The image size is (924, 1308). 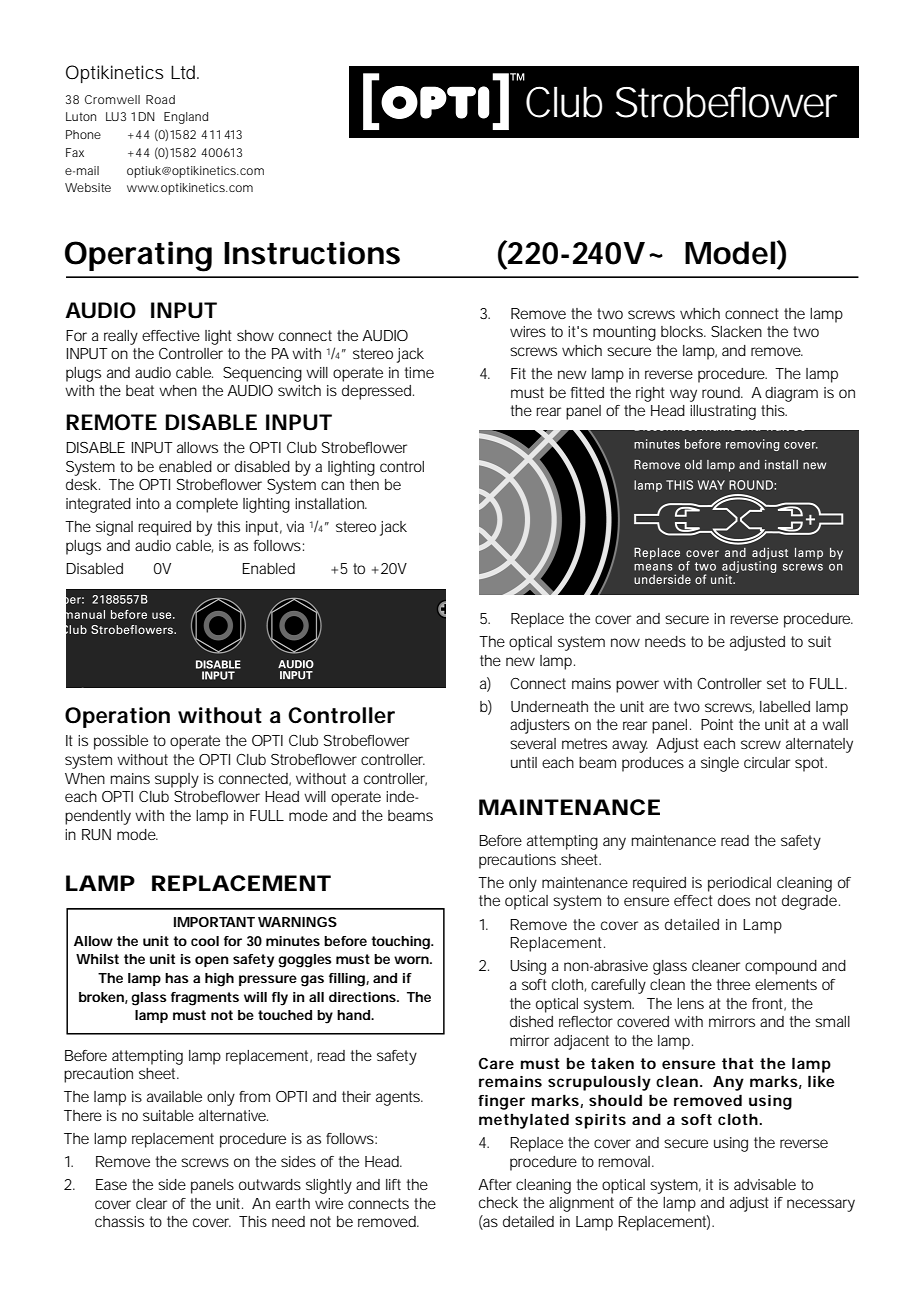 I want to click on really, so click(x=121, y=337).
